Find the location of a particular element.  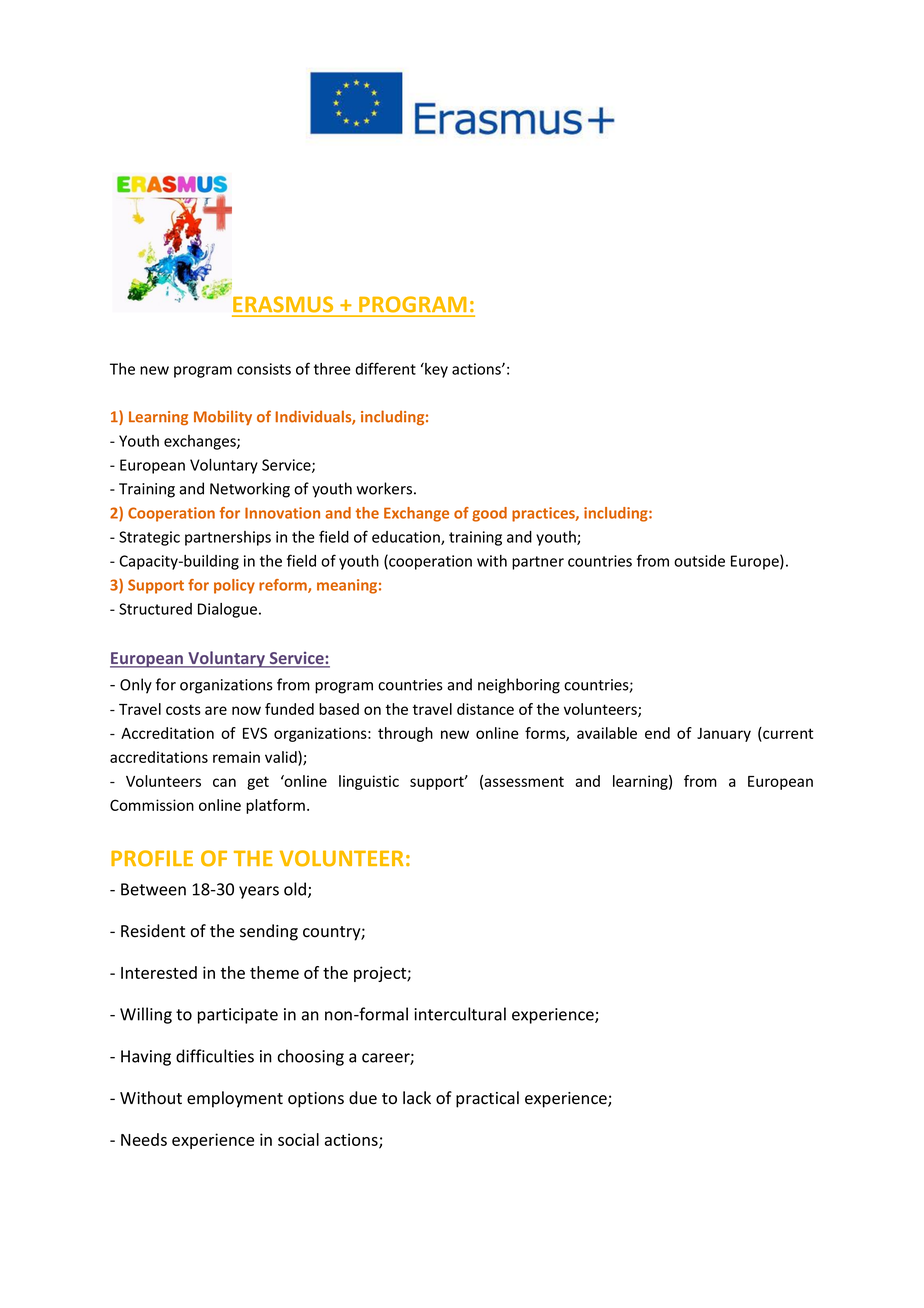

through is located at coordinates (405, 734).
